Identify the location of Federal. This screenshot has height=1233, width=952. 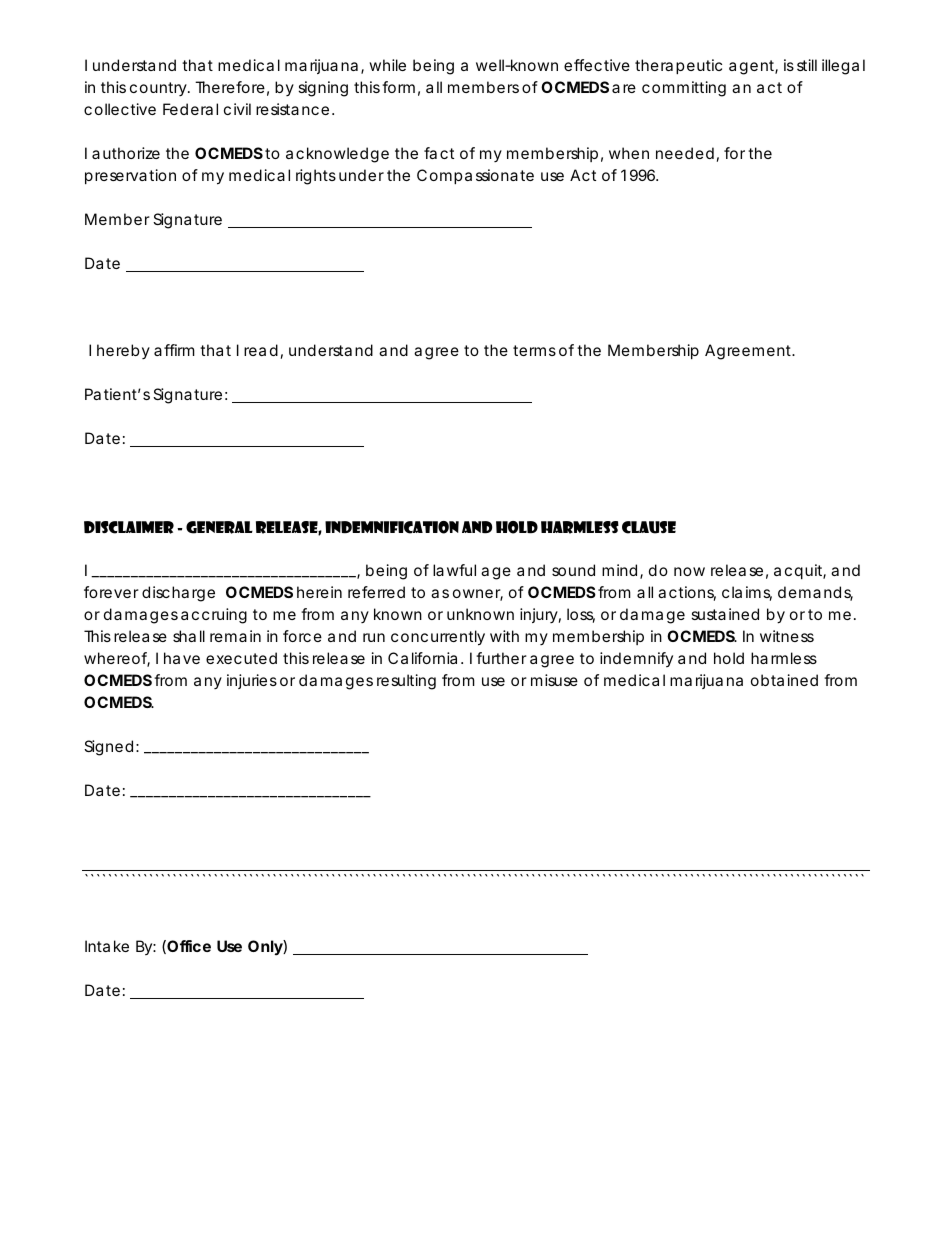
(190, 109).
